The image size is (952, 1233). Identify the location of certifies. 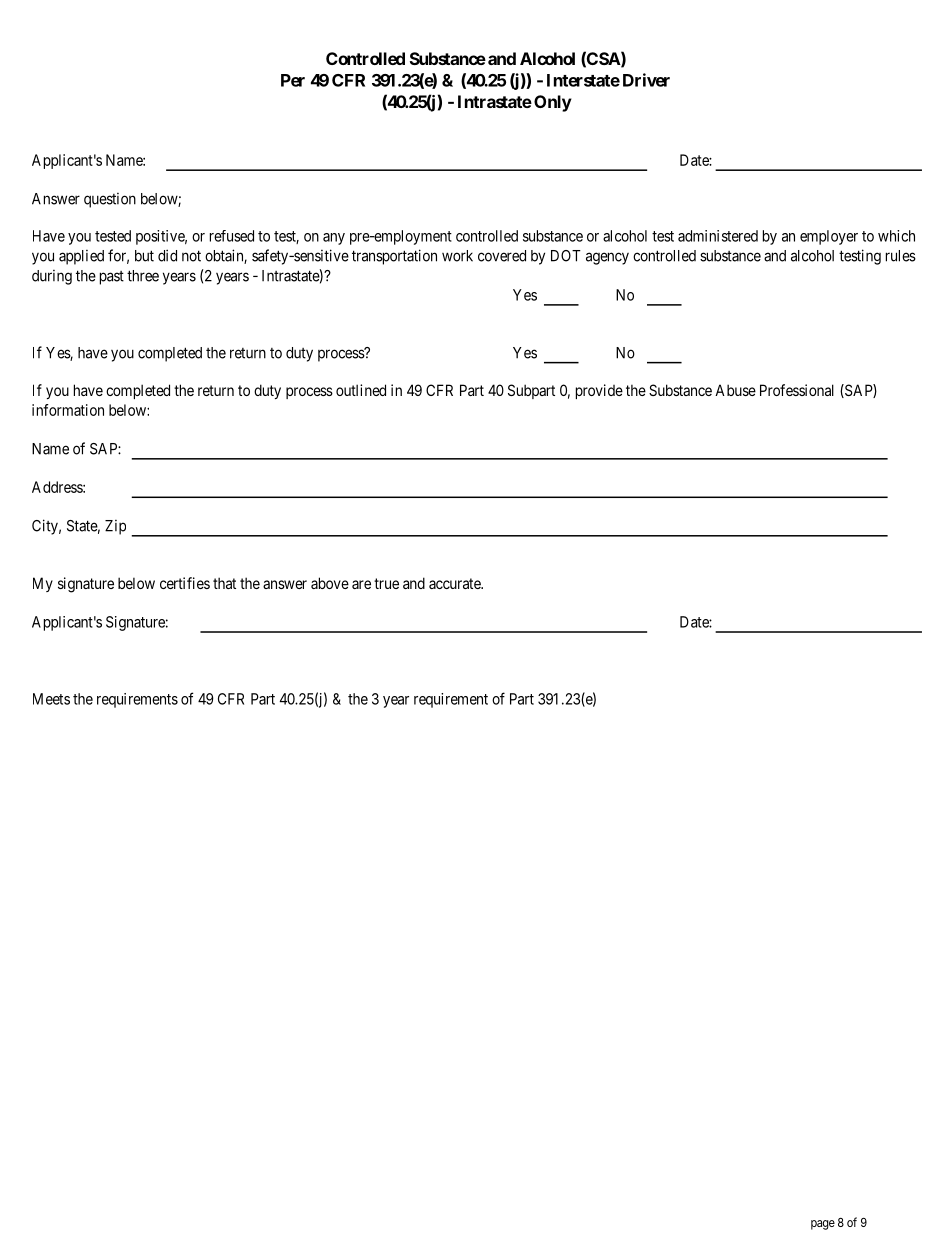
(185, 583).
